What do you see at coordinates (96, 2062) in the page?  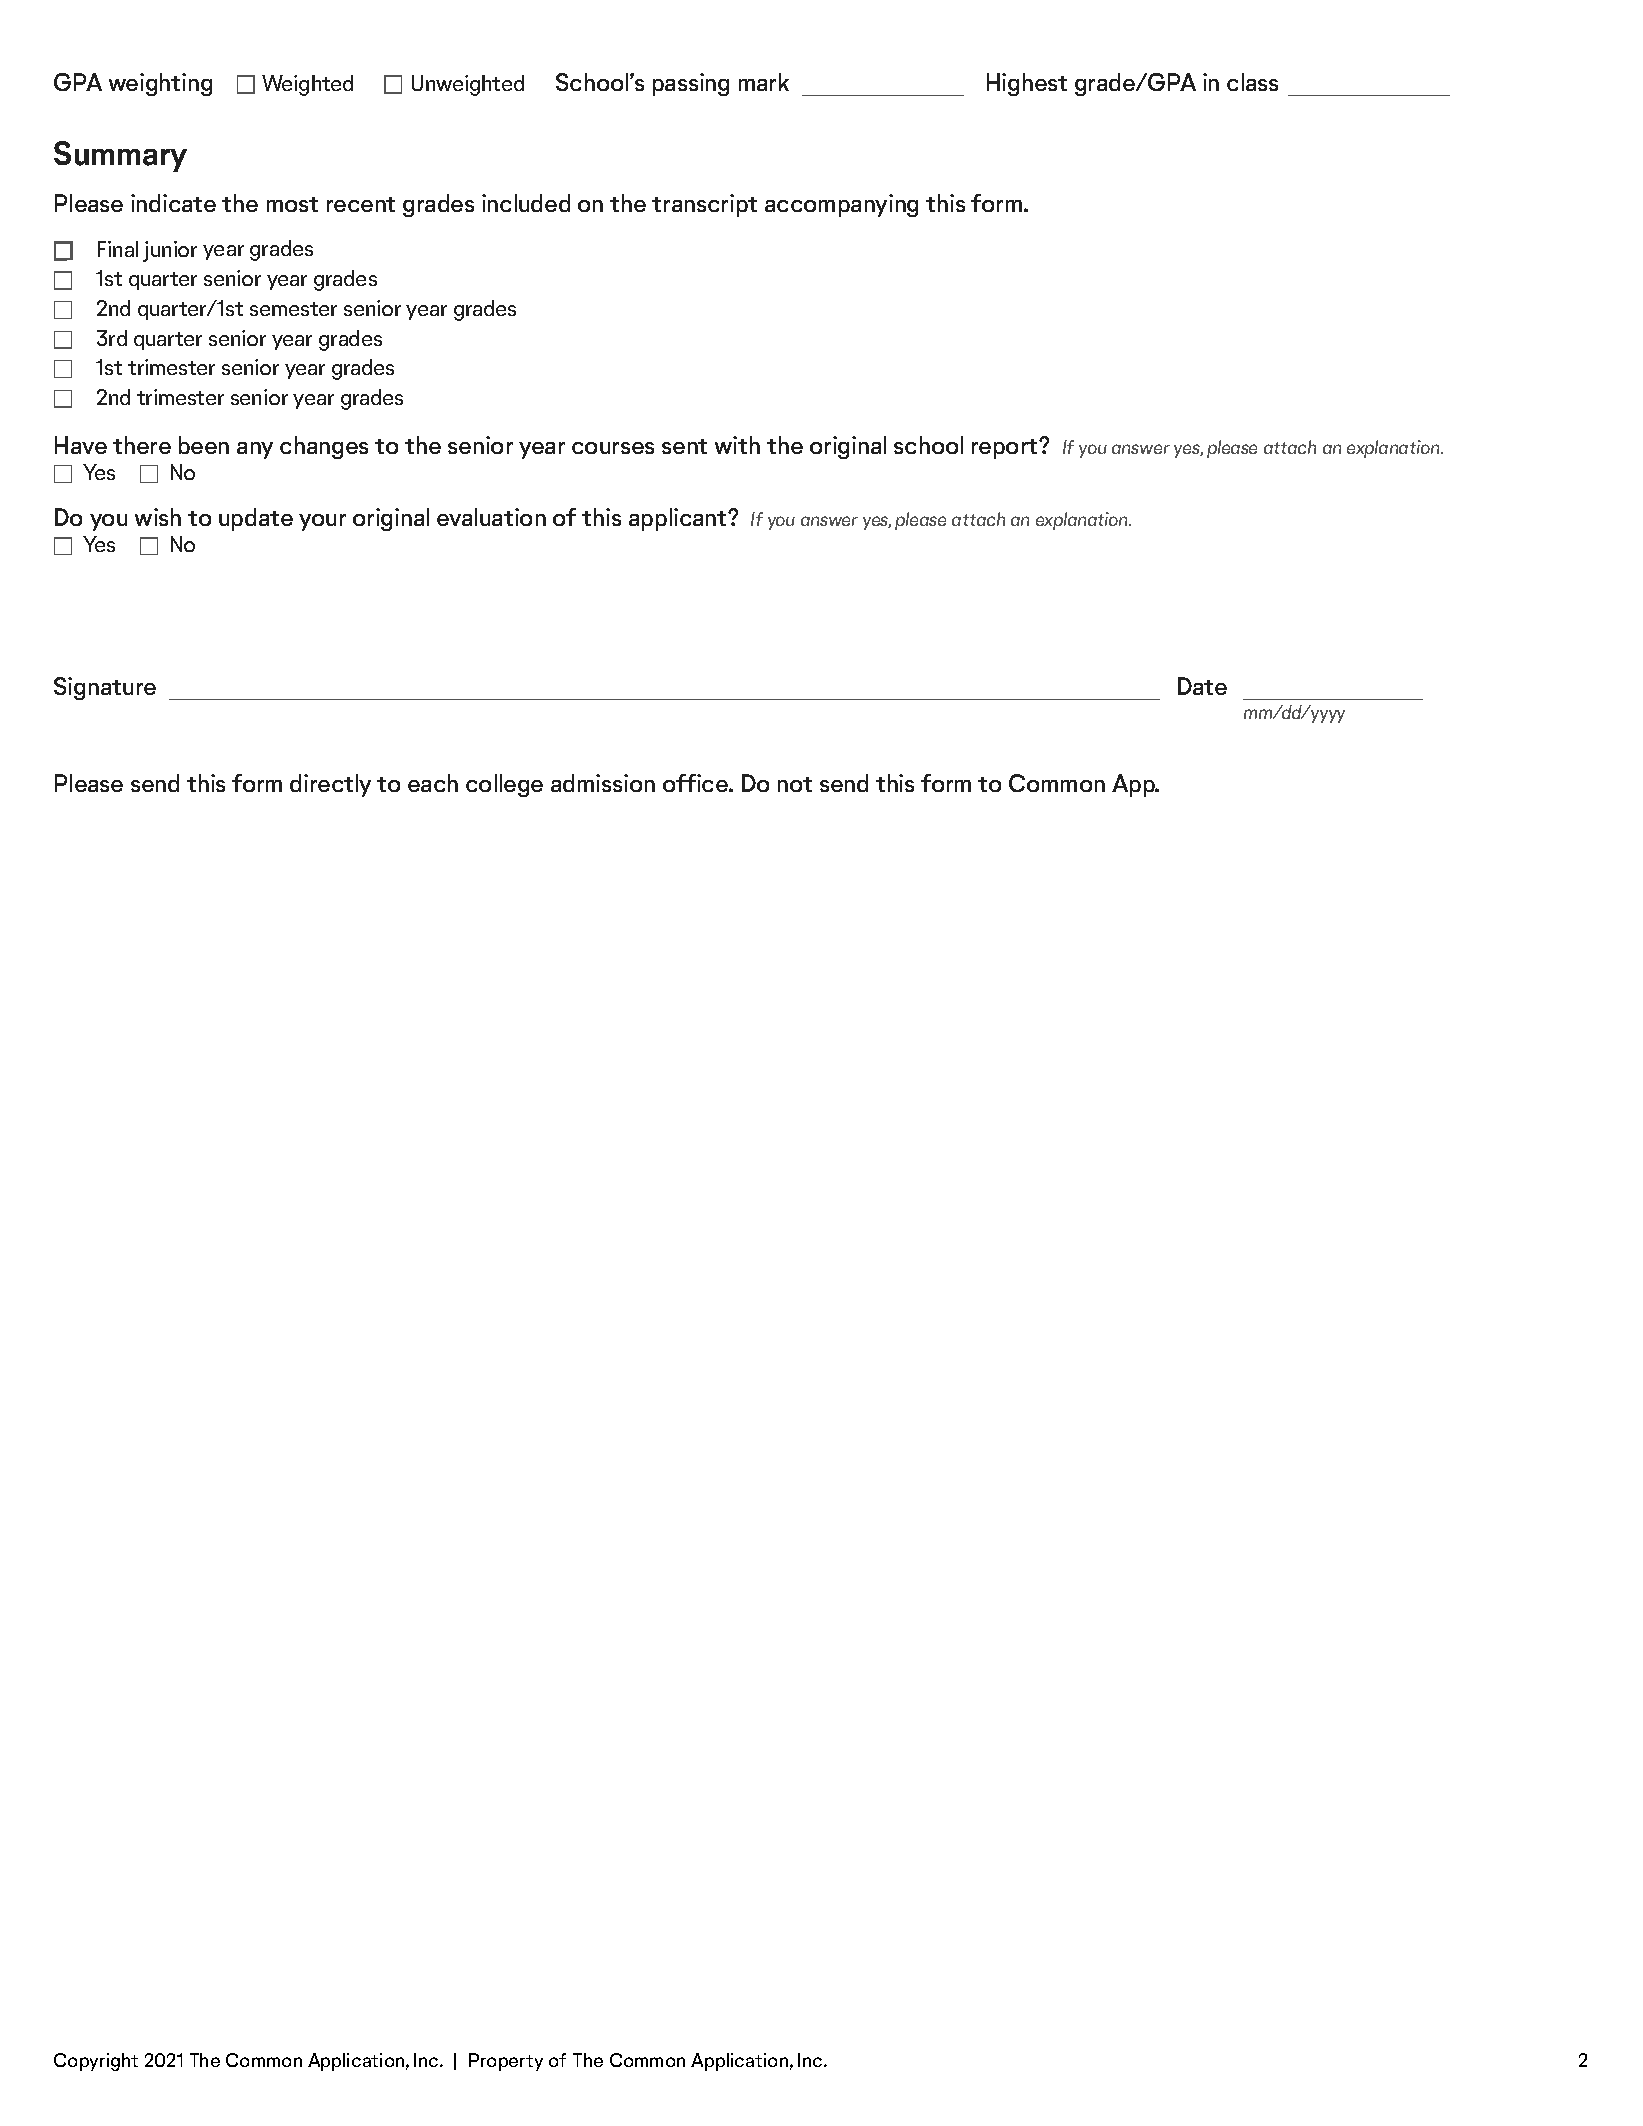 I see `Copyright` at bounding box center [96, 2062].
